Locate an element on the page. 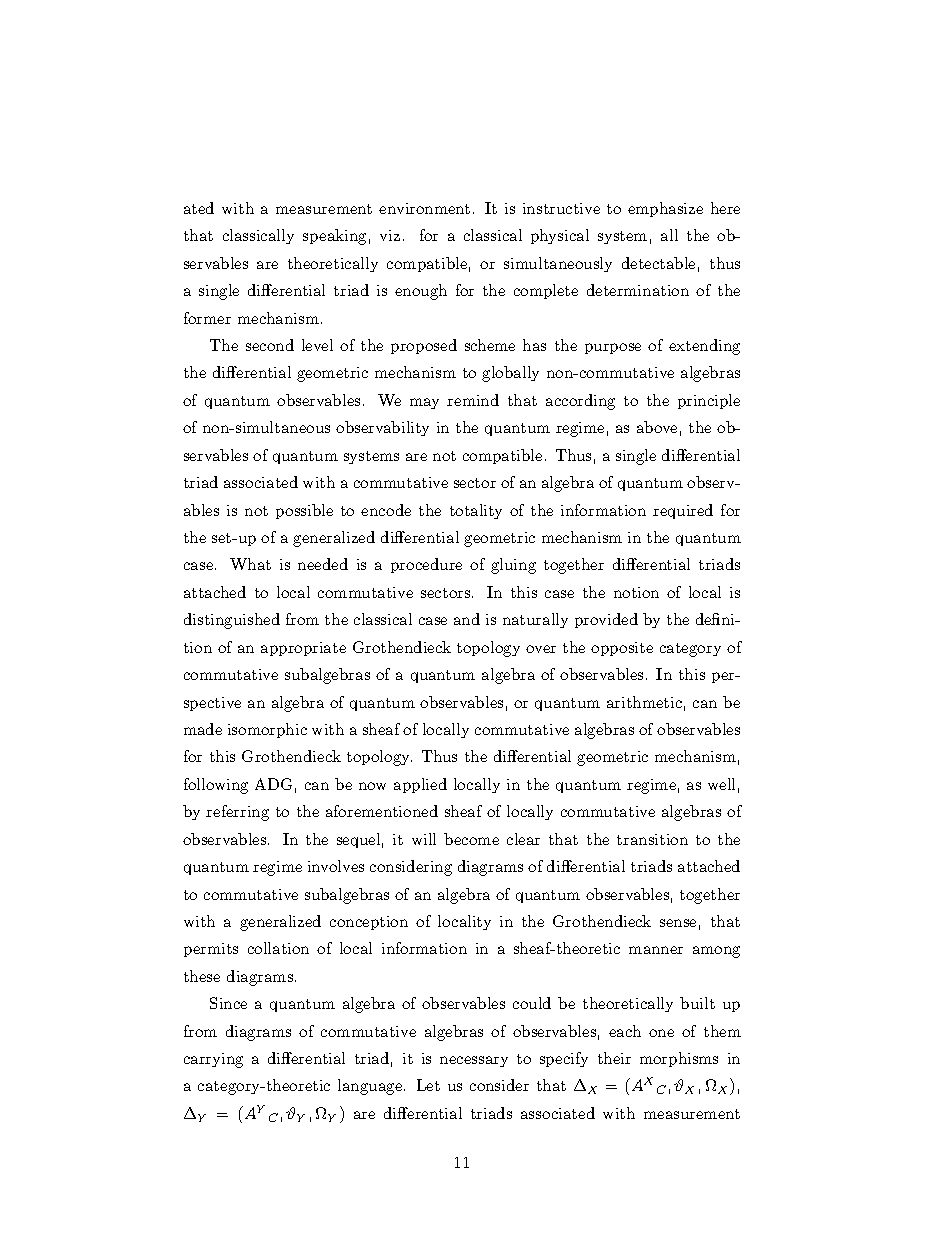 The width and height of the page is (952, 1233). morphisms is located at coordinates (679, 1059).
